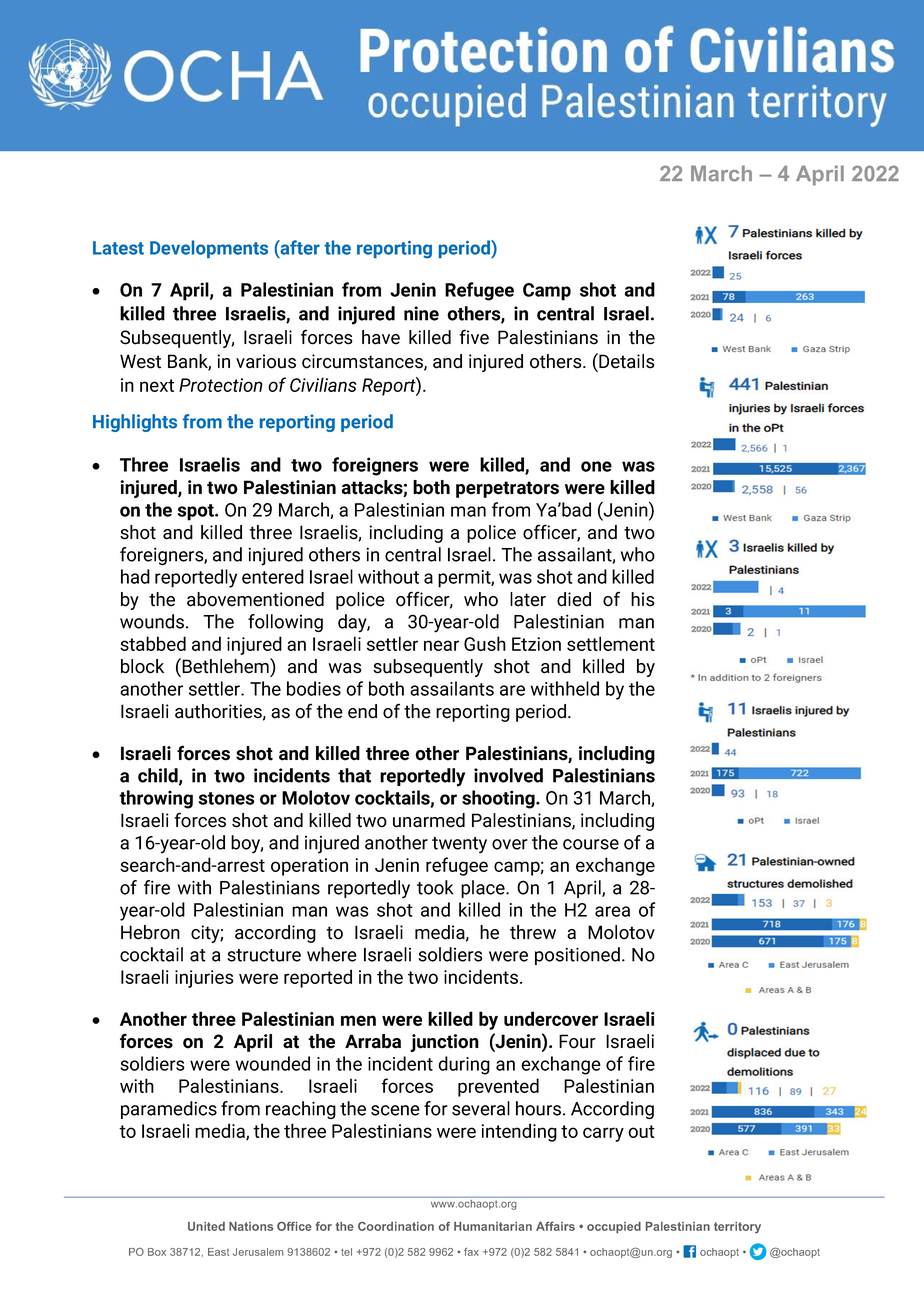 The image size is (924, 1308). Describe the element at coordinates (354, 775) in the screenshot. I see `that` at that location.
